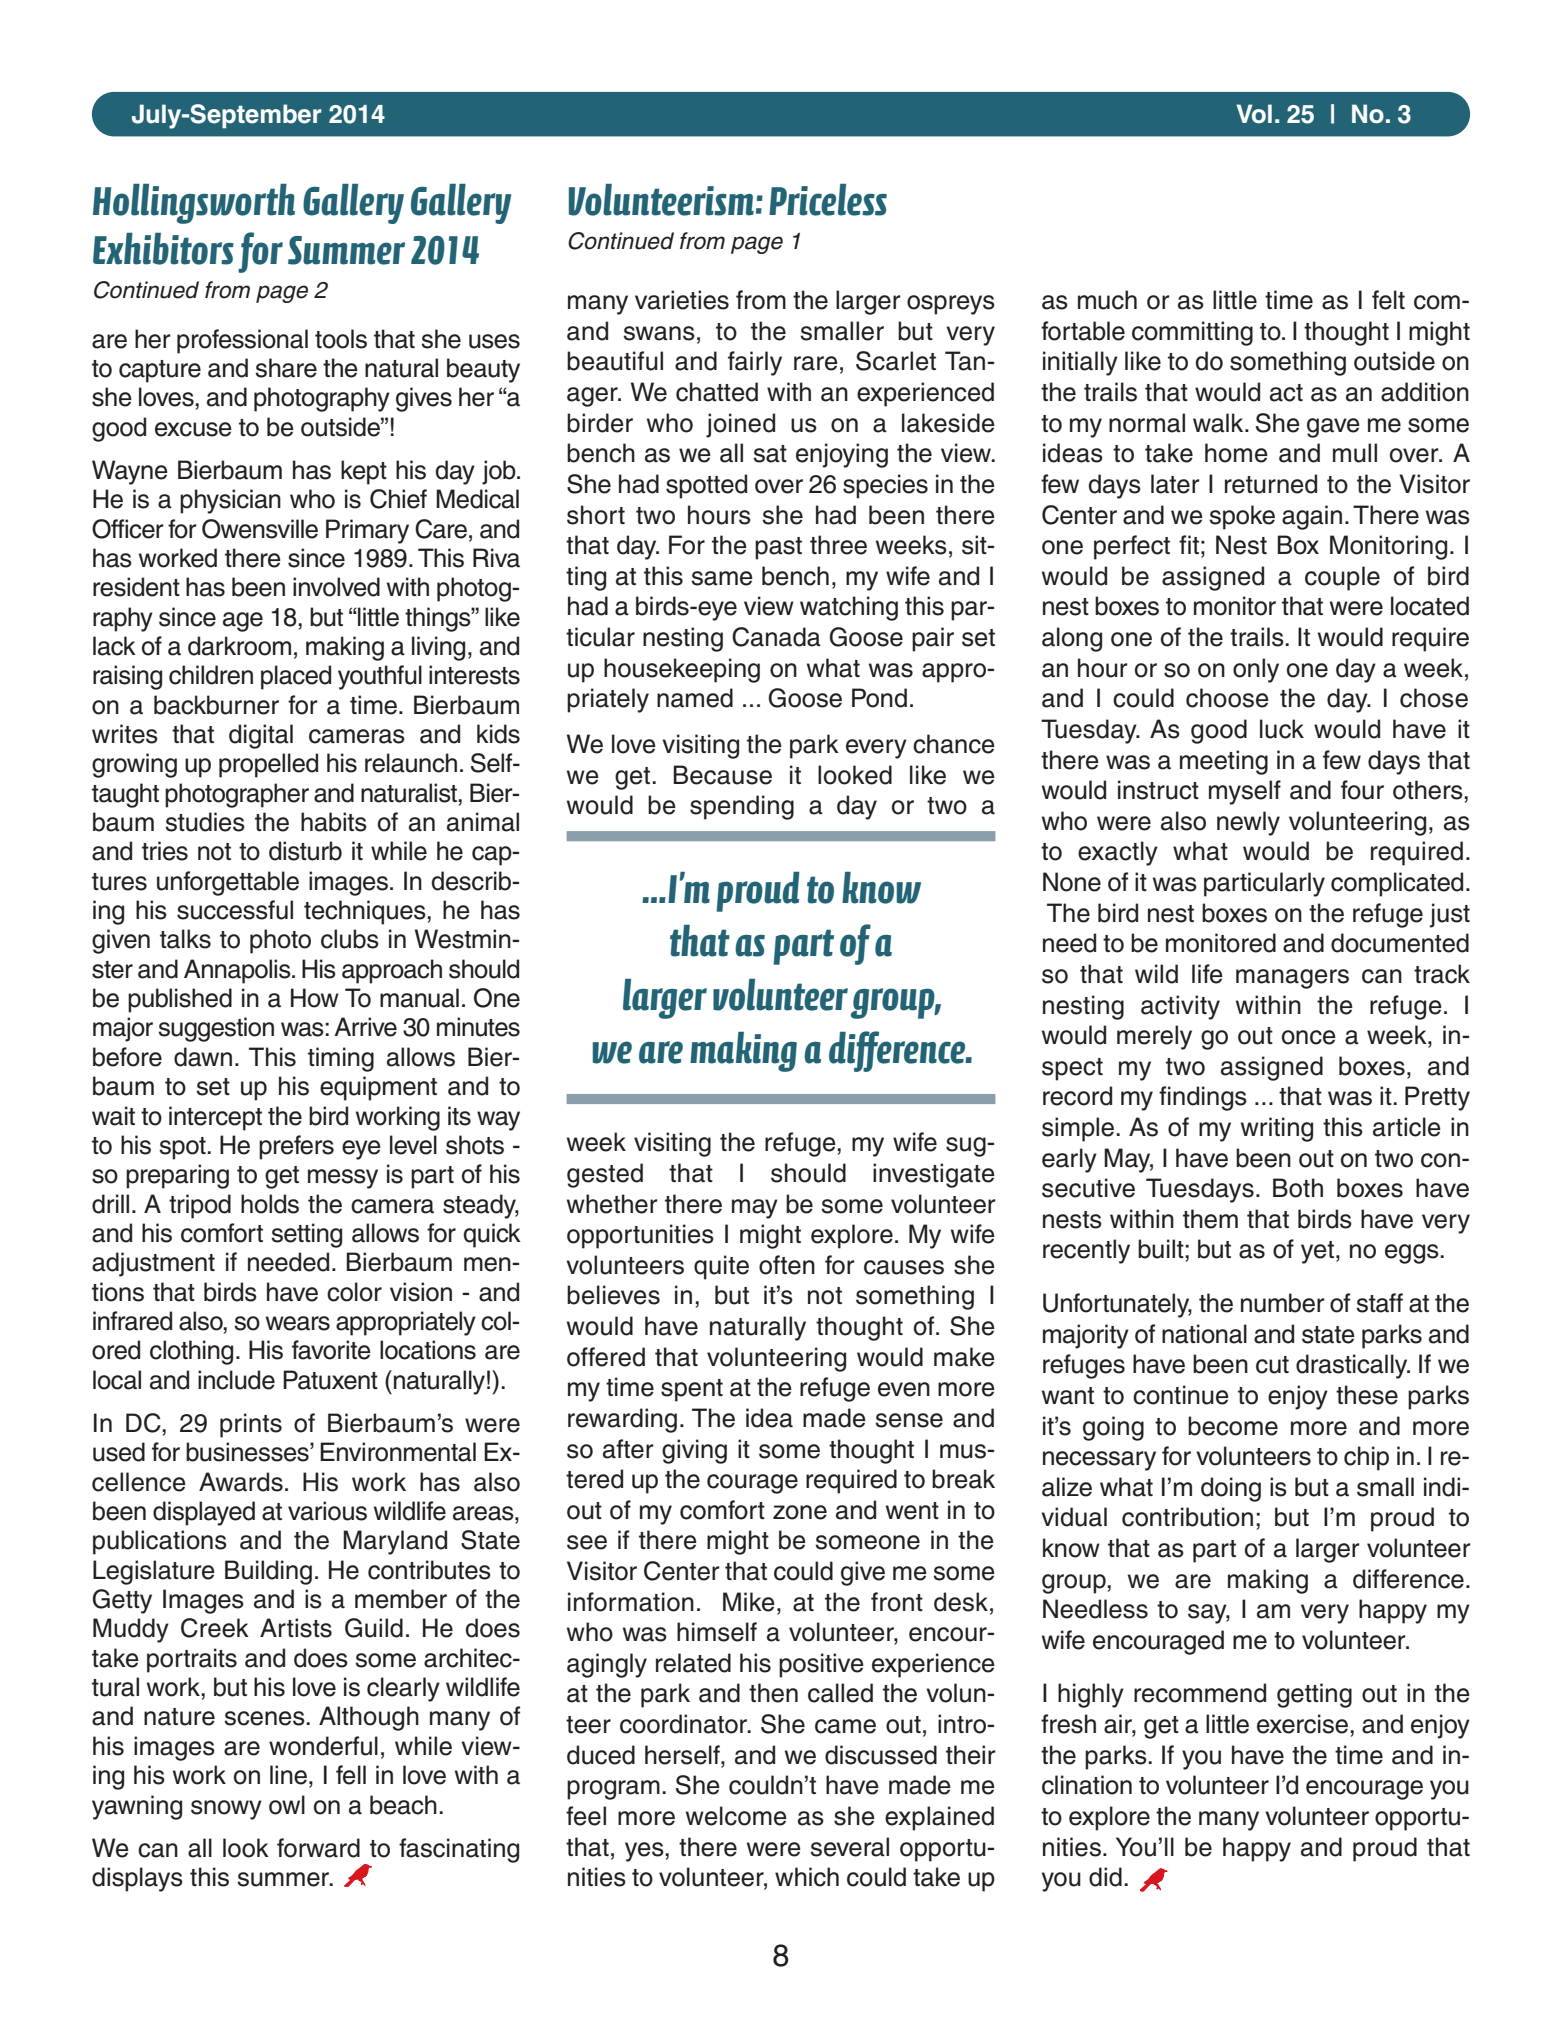 The width and height of the screenshot is (1562, 2021). I want to click on Priceless, so click(828, 200).
